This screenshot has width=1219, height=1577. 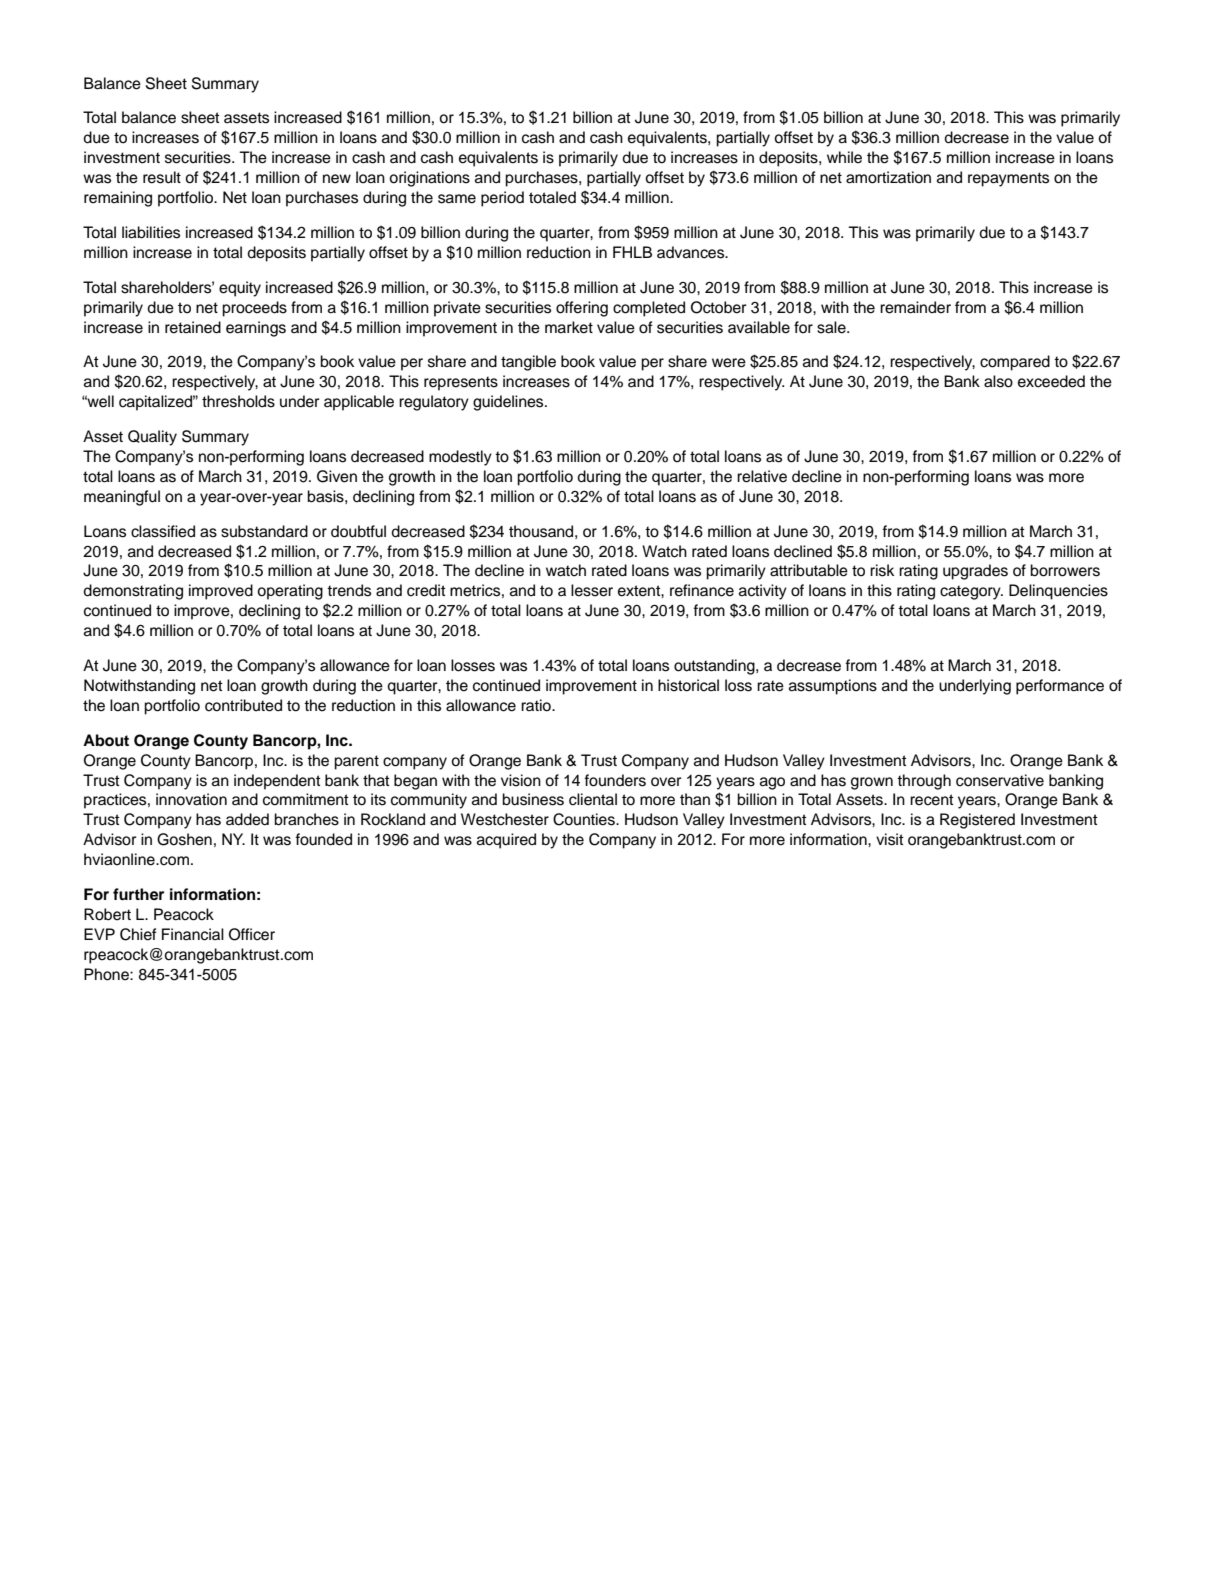 I want to click on repayments, so click(x=1008, y=179).
